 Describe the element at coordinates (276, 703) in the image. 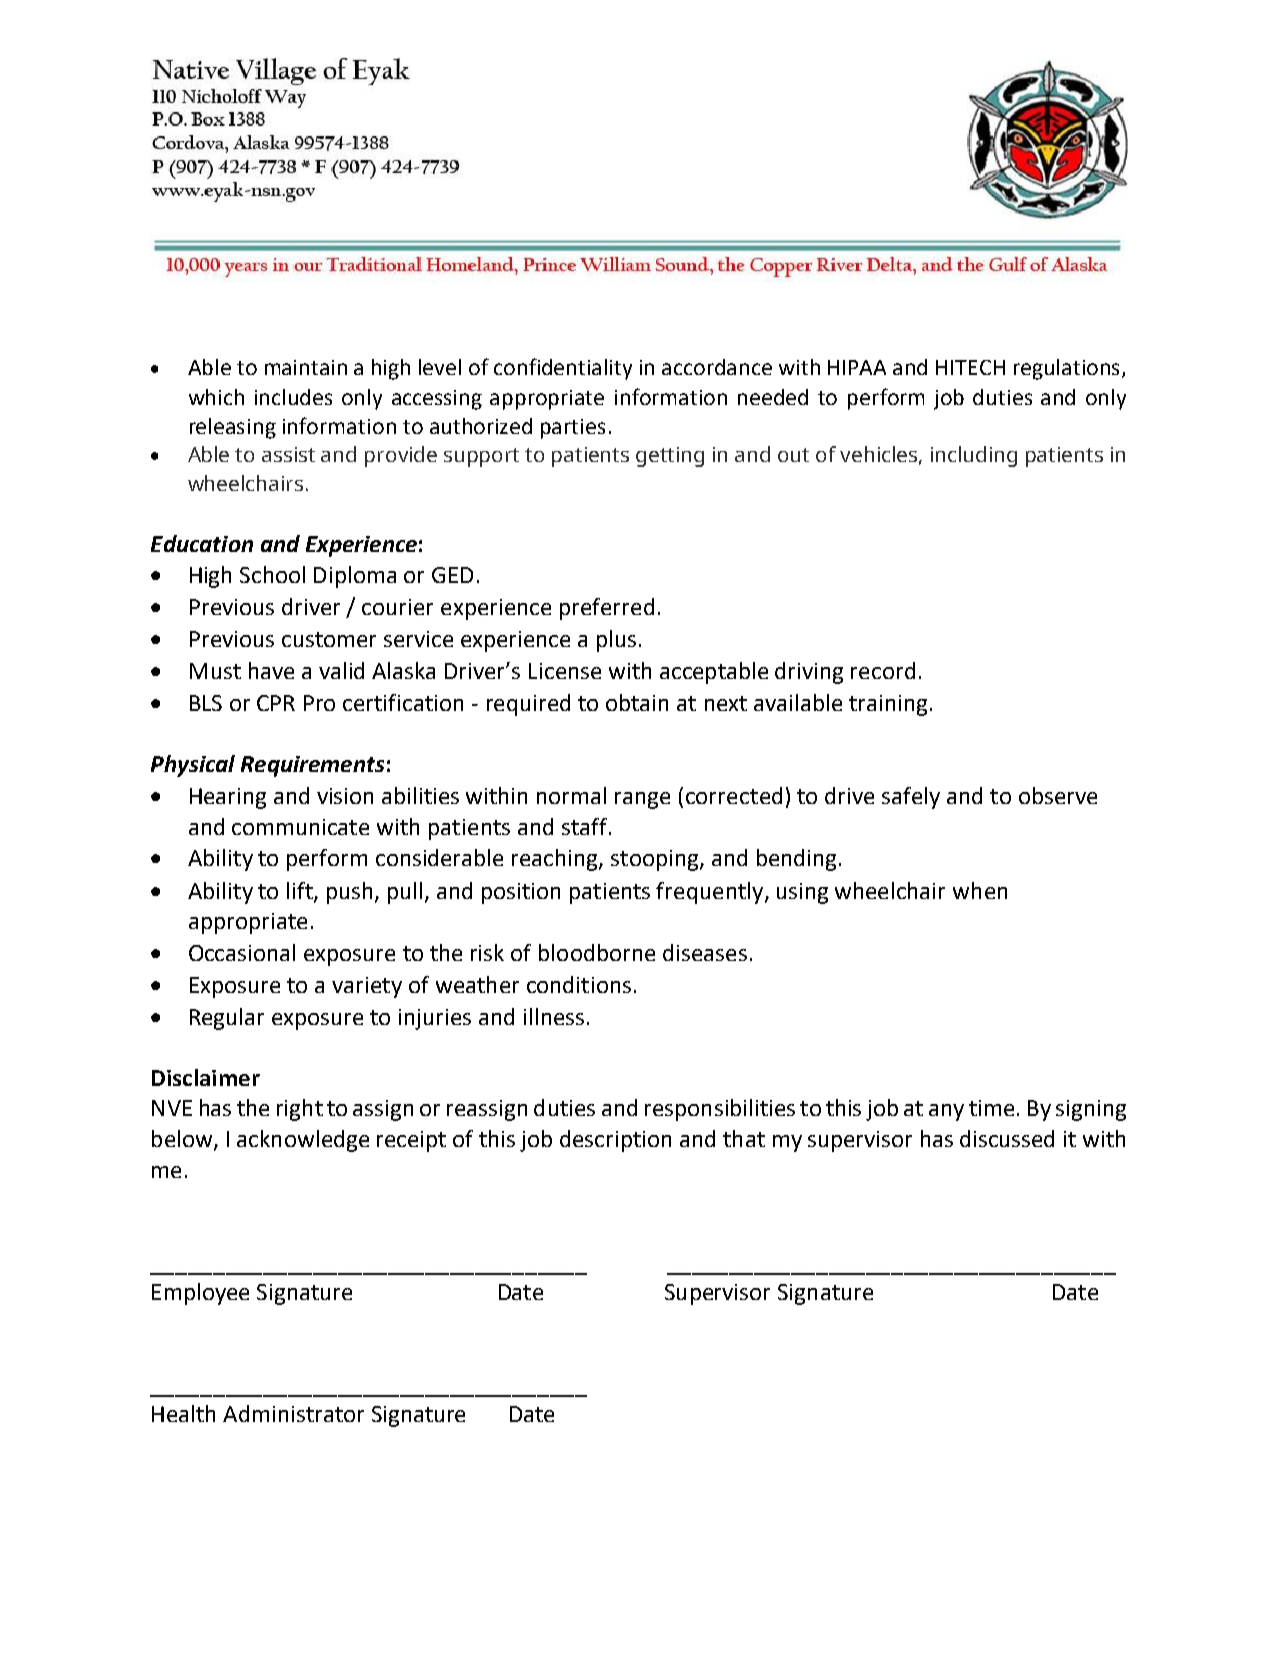

I see `CPR` at that location.
